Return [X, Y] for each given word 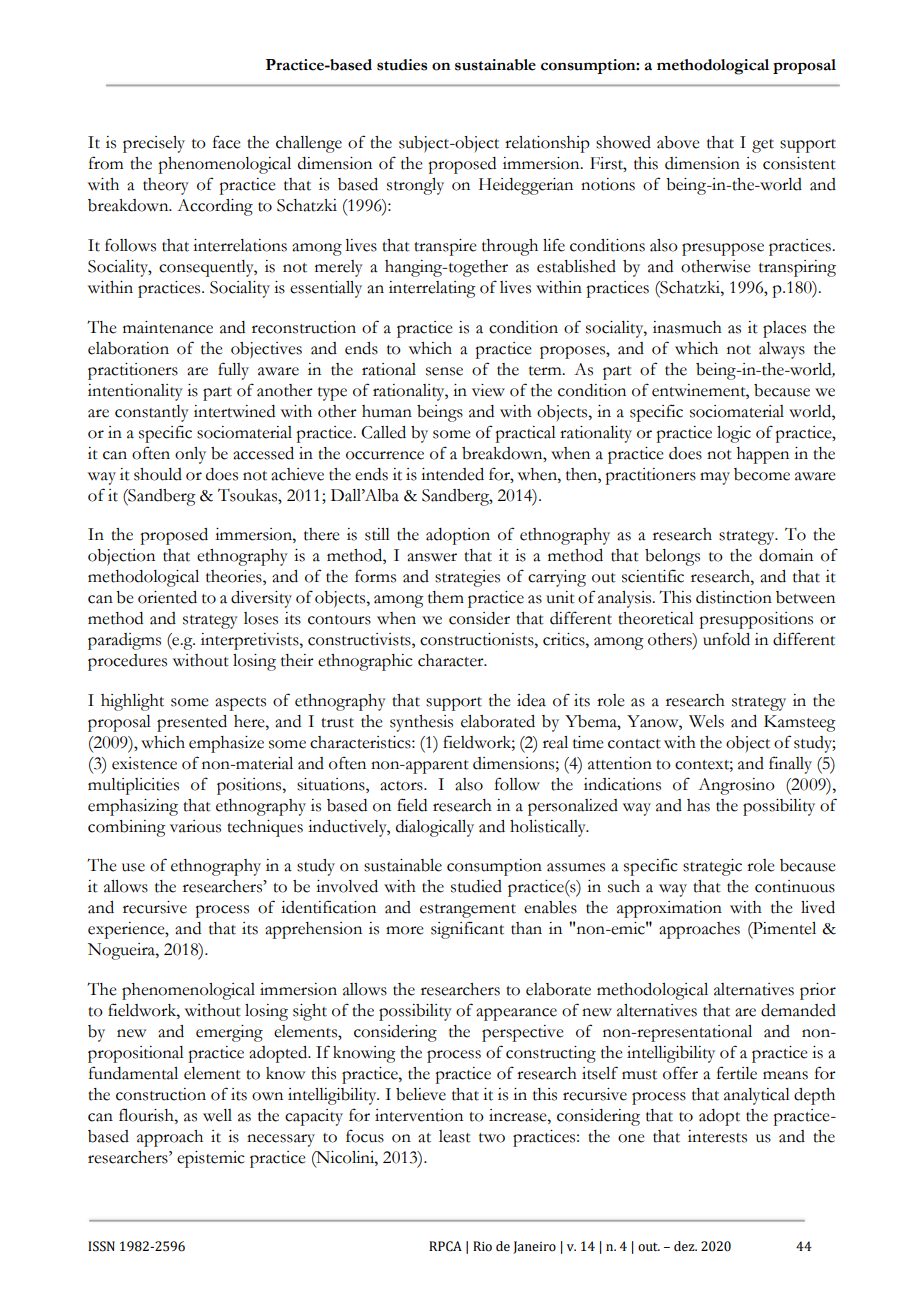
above [678, 142]
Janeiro [534, 1247]
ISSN [101, 1246]
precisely [154, 144]
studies [402, 65]
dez [685, 1246]
